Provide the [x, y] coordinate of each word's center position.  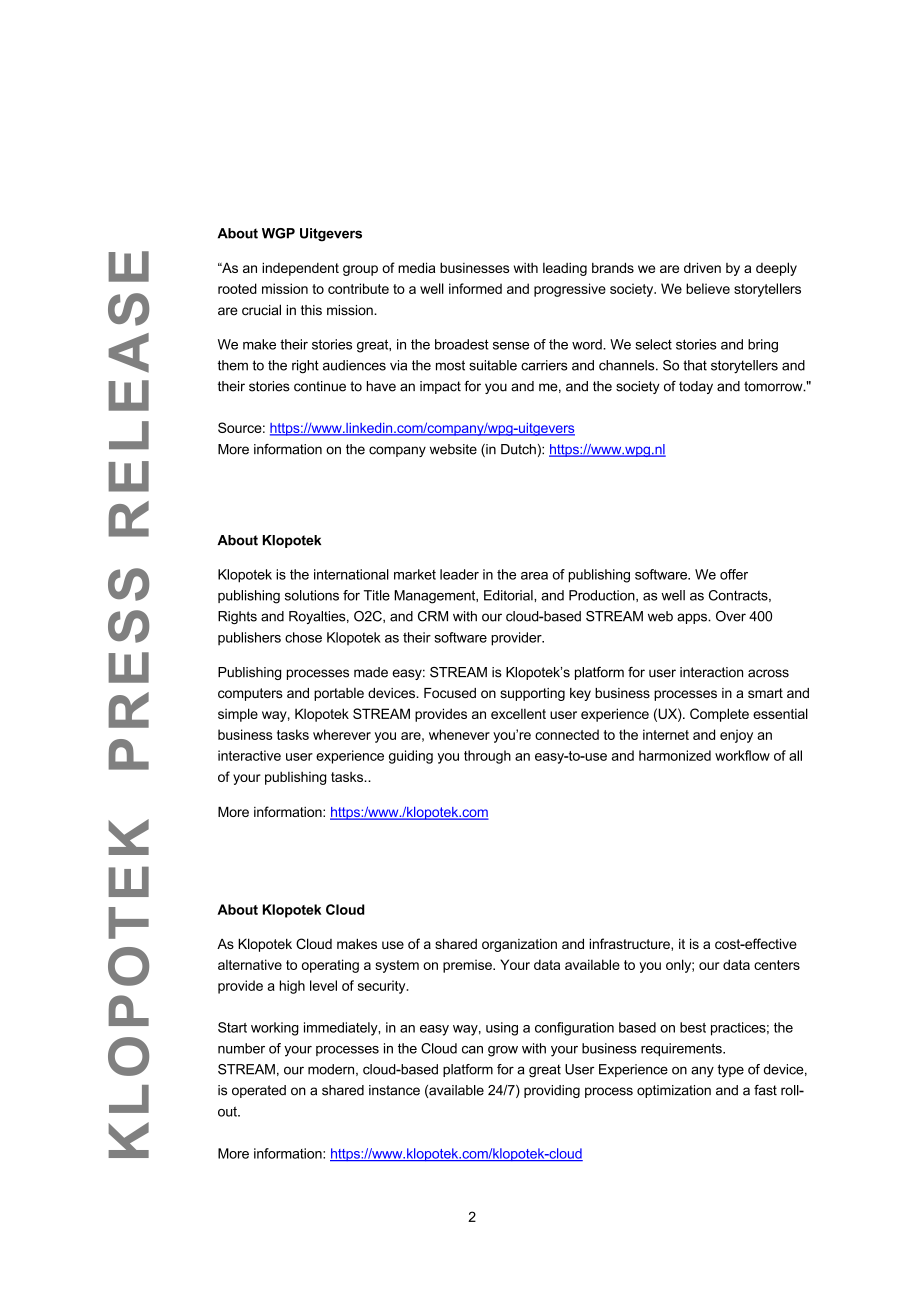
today [696, 387]
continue [320, 386]
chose [303, 637]
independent [300, 269]
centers [777, 965]
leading [565, 269]
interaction [711, 672]
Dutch [518, 449]
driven [702, 267]
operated [259, 1091]
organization [519, 945]
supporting [532, 694]
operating [330, 966]
